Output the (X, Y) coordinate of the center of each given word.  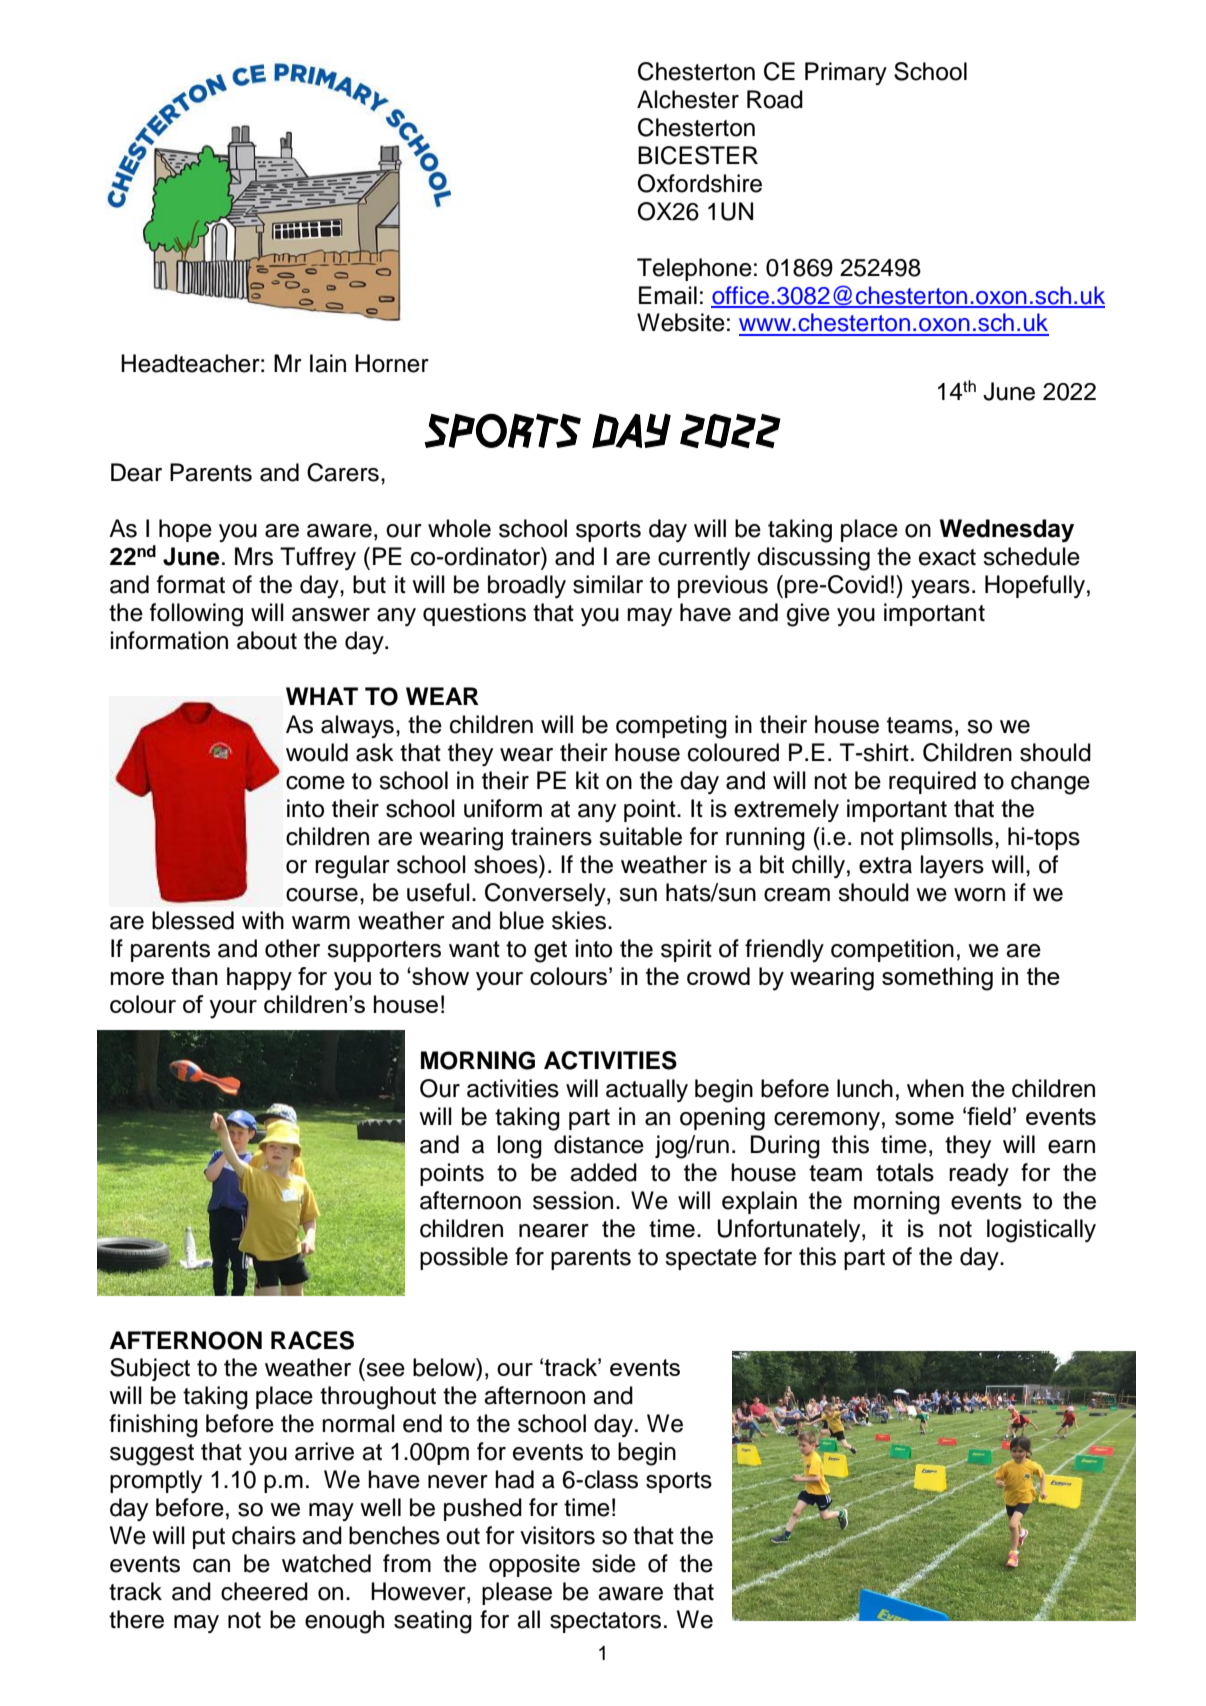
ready (979, 1174)
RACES (312, 1340)
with (263, 920)
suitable (640, 836)
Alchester (688, 99)
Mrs (254, 556)
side (614, 1563)
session (573, 1200)
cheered (264, 1591)
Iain (328, 363)
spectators (605, 1622)
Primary (846, 73)
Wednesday (1007, 531)
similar (608, 584)
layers (952, 866)
